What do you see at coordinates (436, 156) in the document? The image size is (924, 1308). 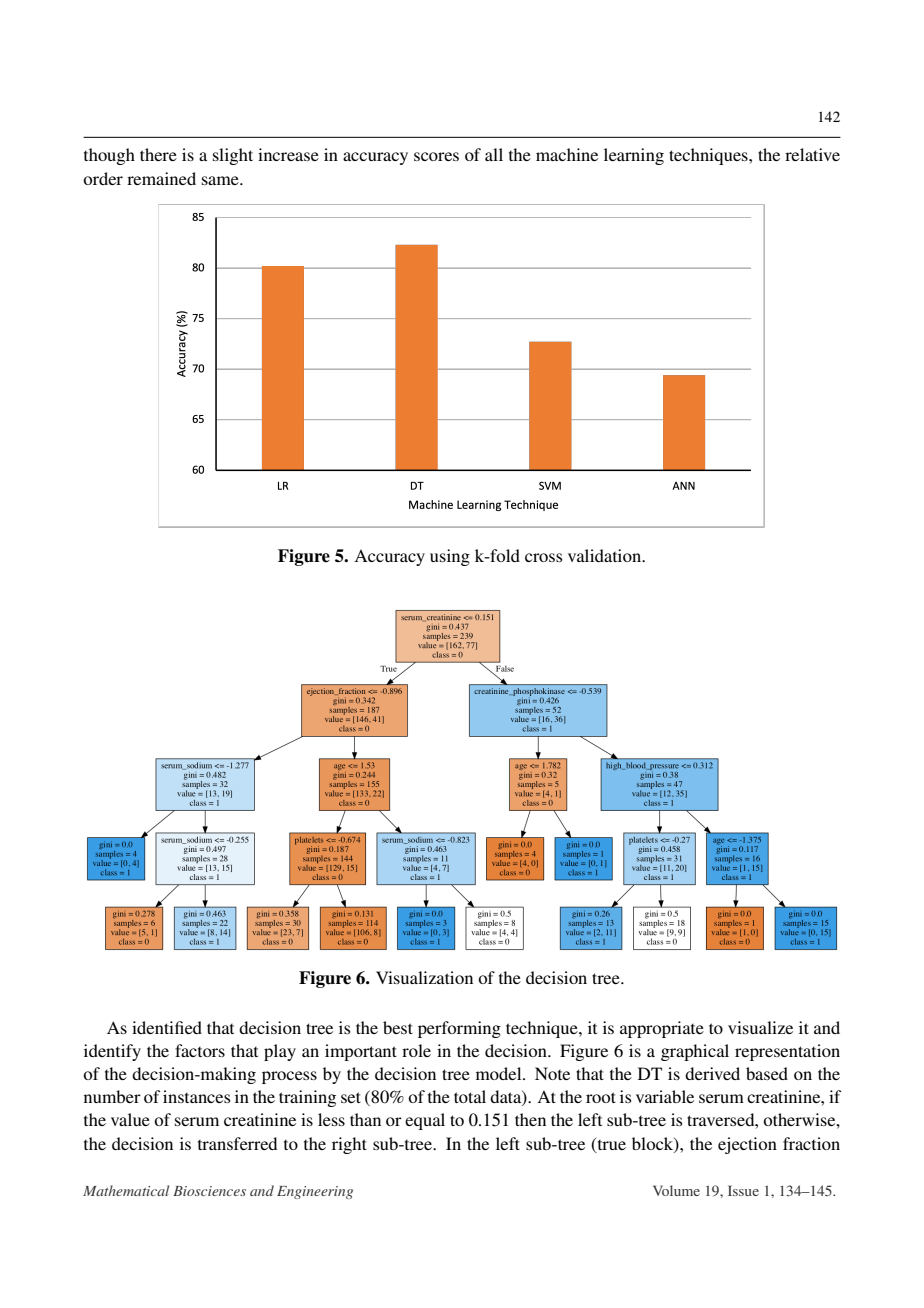 I see `scores` at bounding box center [436, 156].
